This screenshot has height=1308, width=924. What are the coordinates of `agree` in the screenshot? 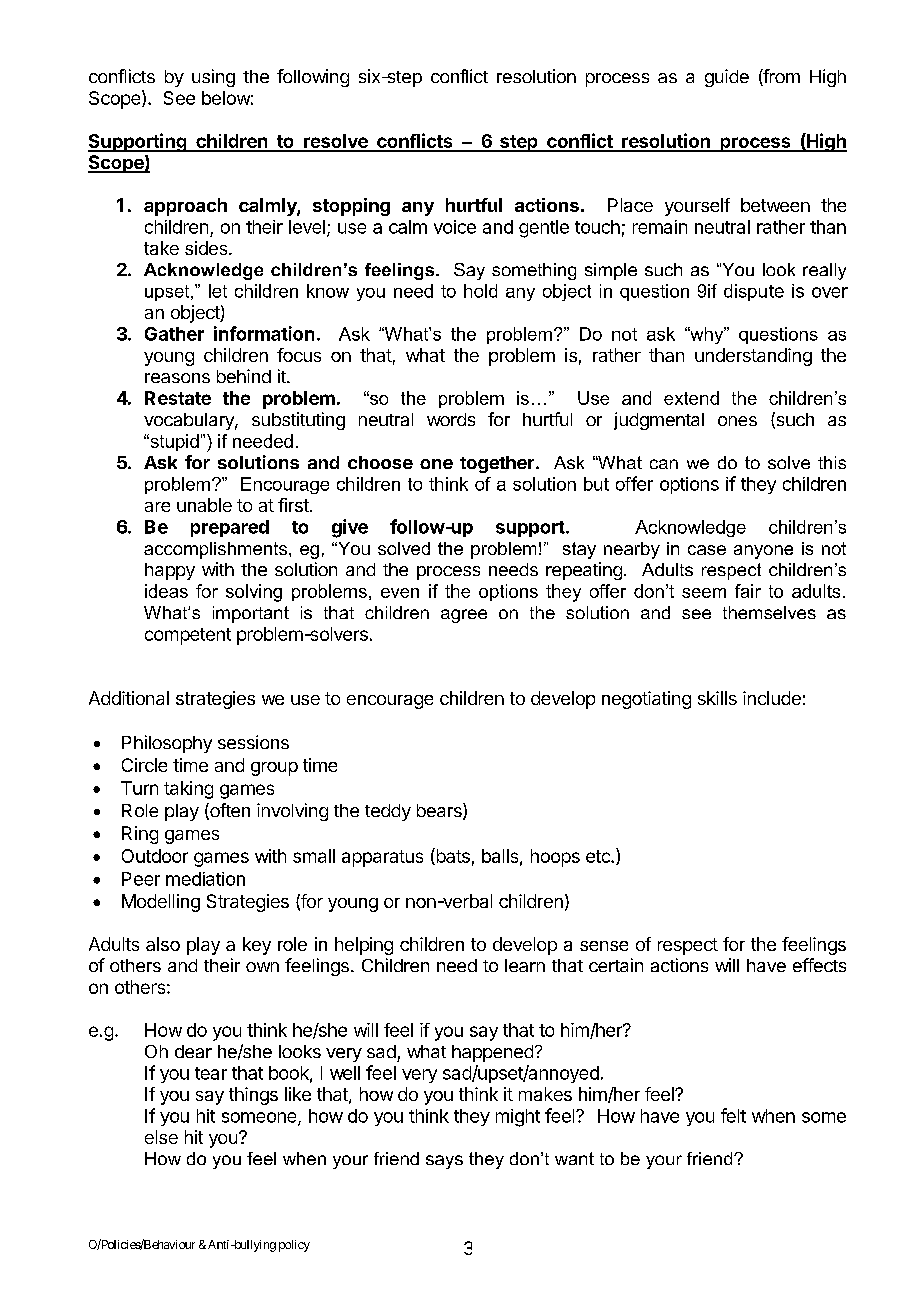 It's located at (464, 616).
